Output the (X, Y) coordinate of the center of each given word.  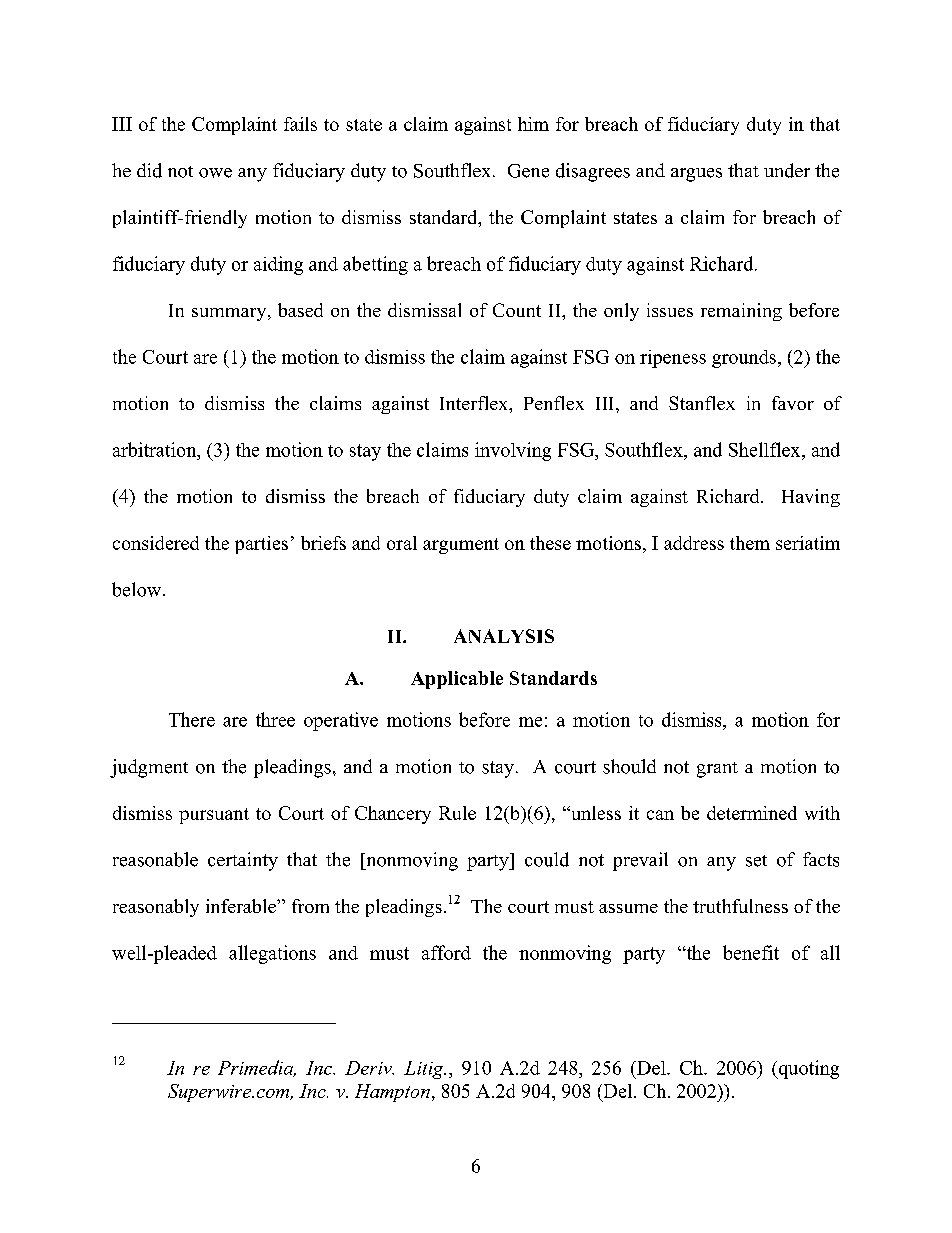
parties (261, 545)
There (192, 719)
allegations (272, 954)
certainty (243, 861)
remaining (741, 312)
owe (215, 173)
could (547, 859)
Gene (528, 171)
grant (717, 770)
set (756, 861)
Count (517, 310)
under (787, 170)
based (300, 310)
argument (461, 546)
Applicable (457, 680)
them (750, 543)
